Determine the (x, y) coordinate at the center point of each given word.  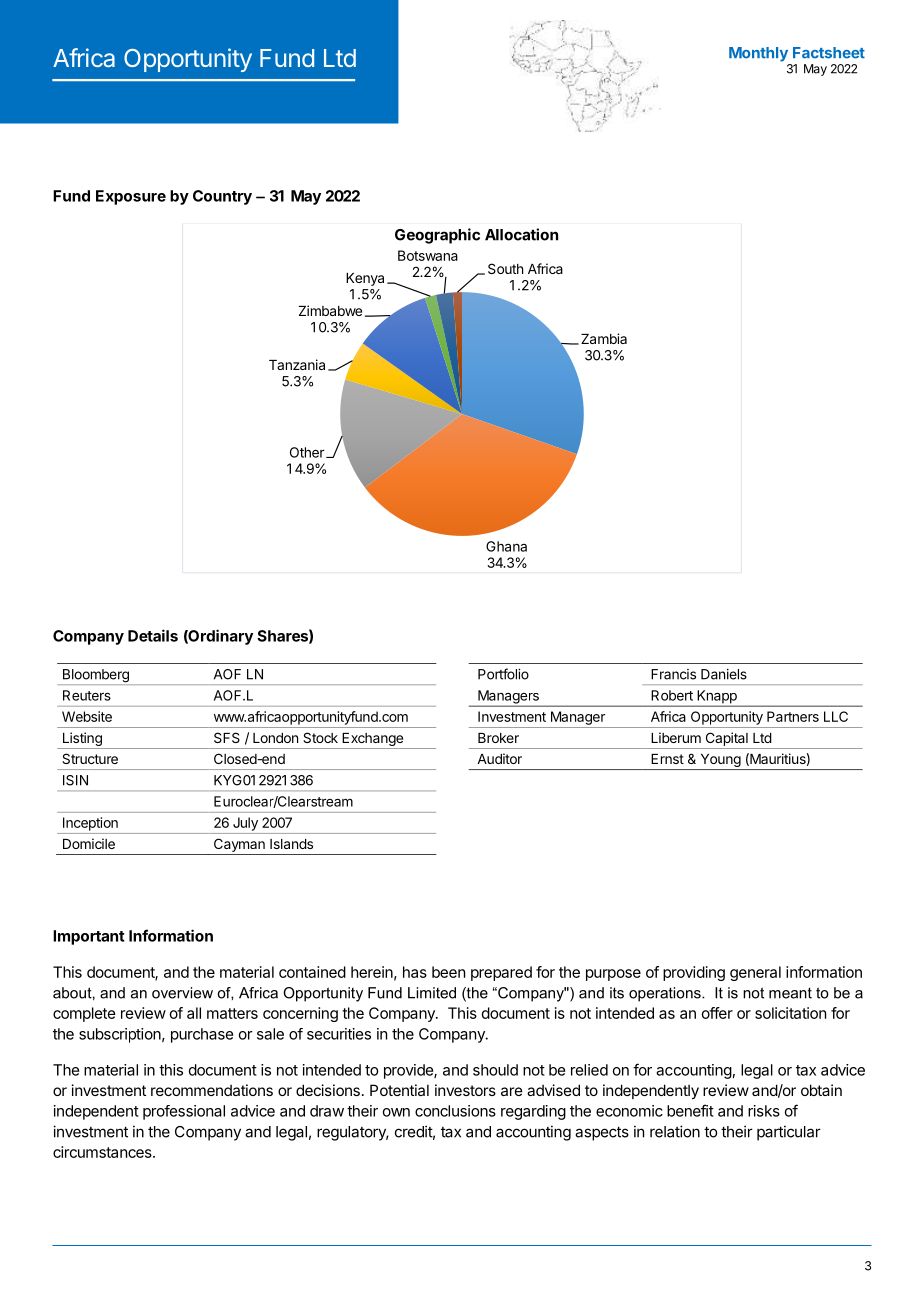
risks (764, 1111)
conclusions (455, 1111)
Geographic (437, 236)
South (505, 268)
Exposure (131, 197)
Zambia (604, 338)
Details (153, 635)
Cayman (239, 845)
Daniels (724, 674)
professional (184, 1112)
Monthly (758, 54)
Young (720, 762)
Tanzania (297, 364)
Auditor (499, 758)
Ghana (506, 546)
